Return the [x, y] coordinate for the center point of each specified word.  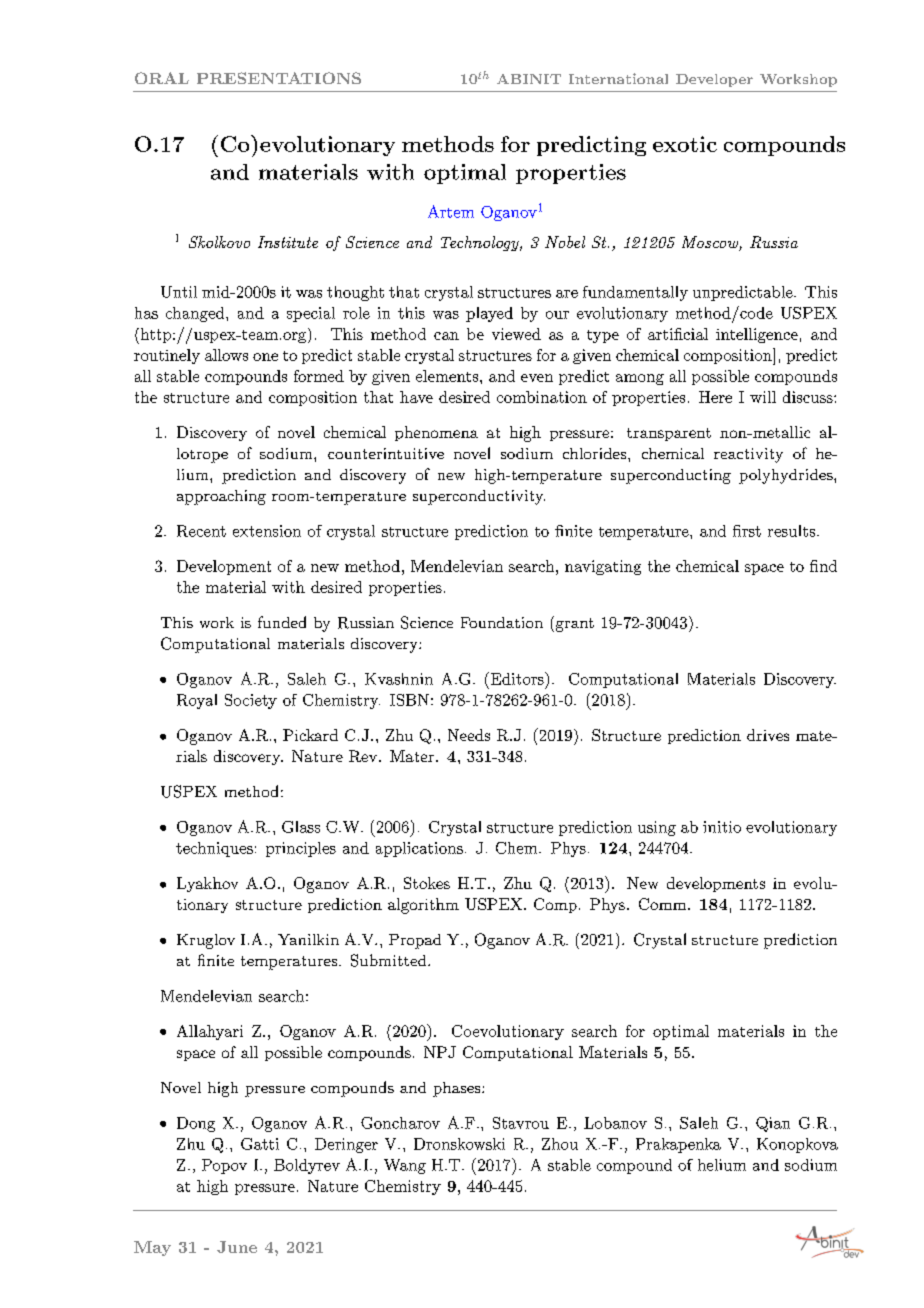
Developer [714, 80]
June [237, 1247]
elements [447, 376]
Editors [517, 678]
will [763, 397]
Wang [405, 1166]
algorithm [423, 906]
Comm [662, 904]
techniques [214, 849]
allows [226, 355]
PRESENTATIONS [279, 78]
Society [251, 701]
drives [768, 735]
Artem [451, 211]
